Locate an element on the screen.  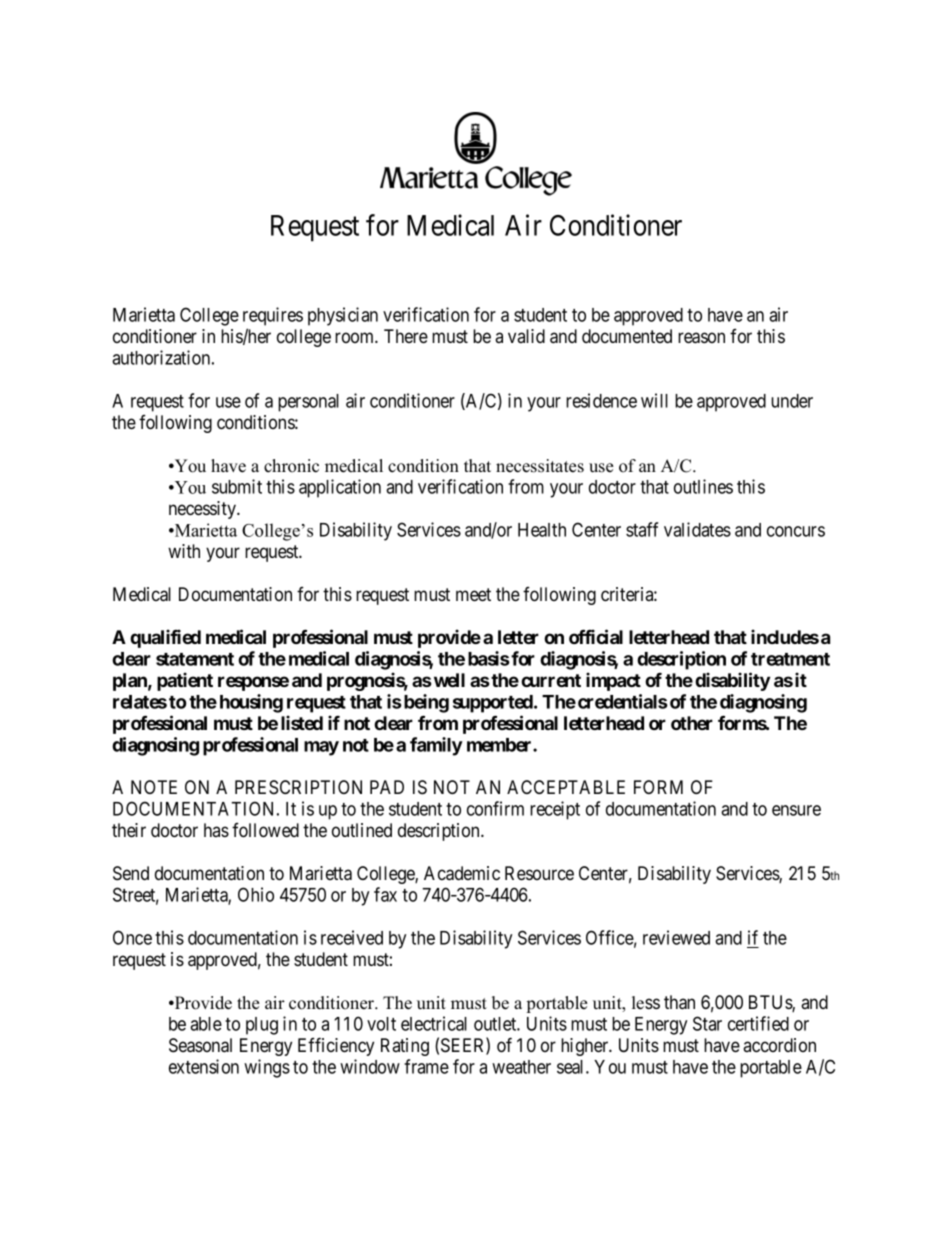
electrical is located at coordinates (434, 1023).
